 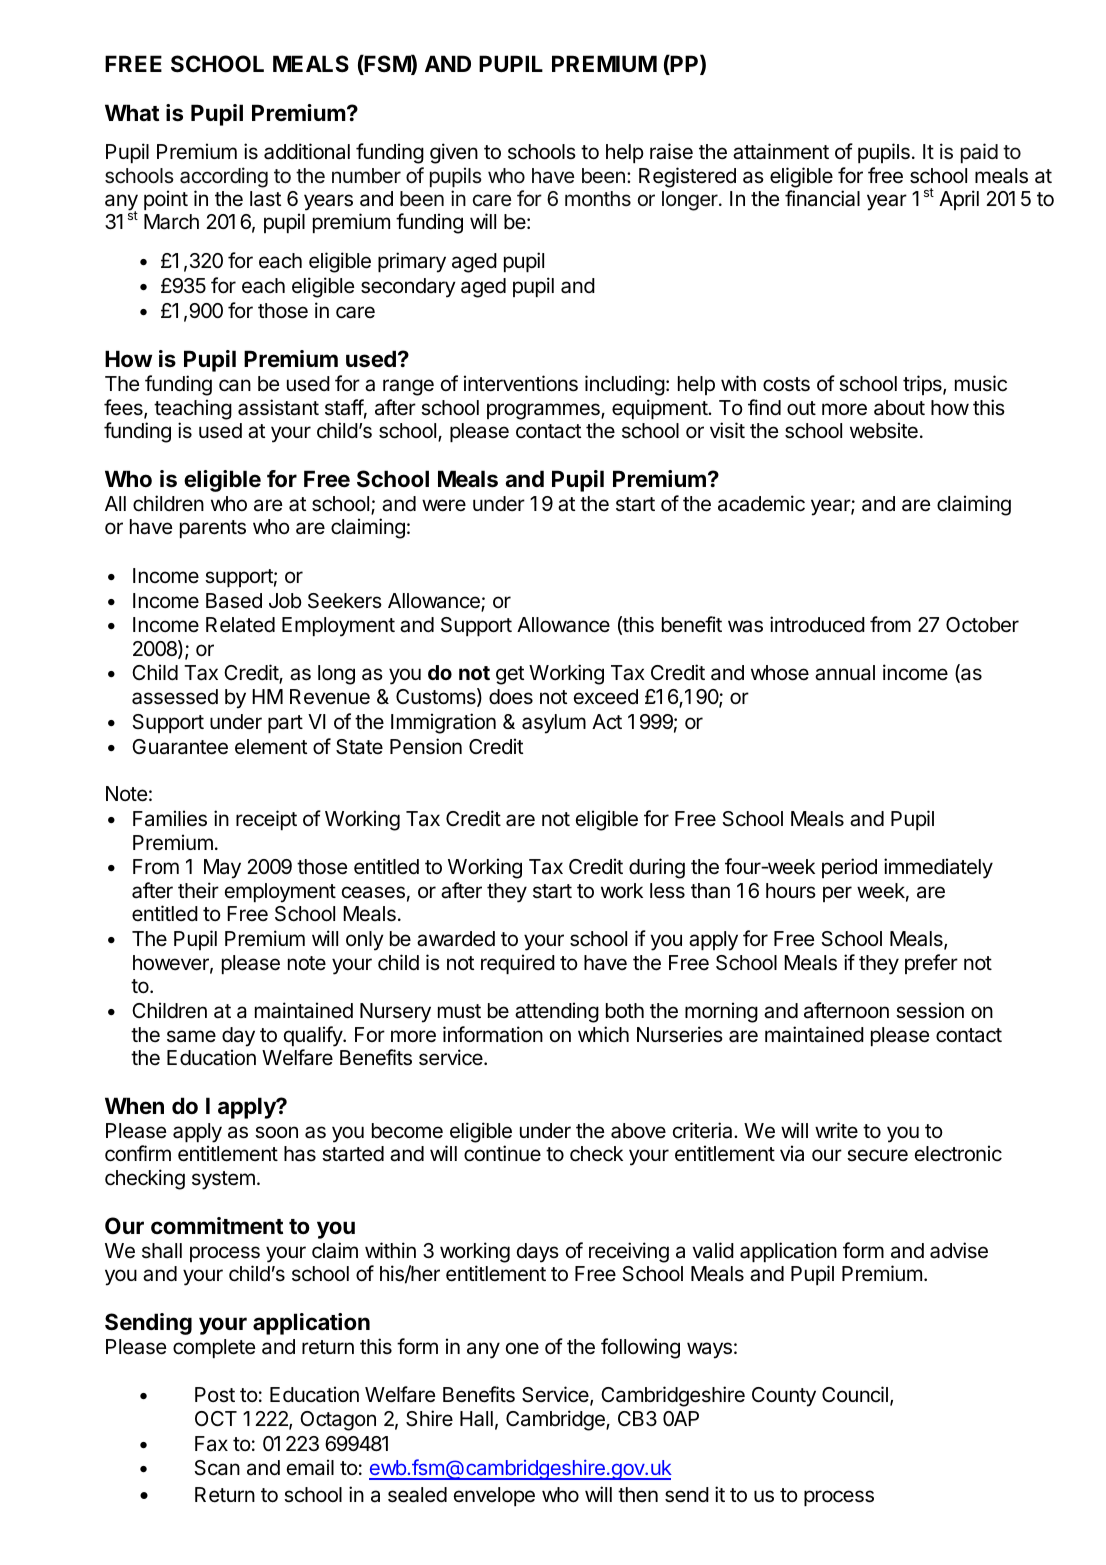 What do you see at coordinates (855, 1394) in the document?
I see `Council` at bounding box center [855, 1394].
